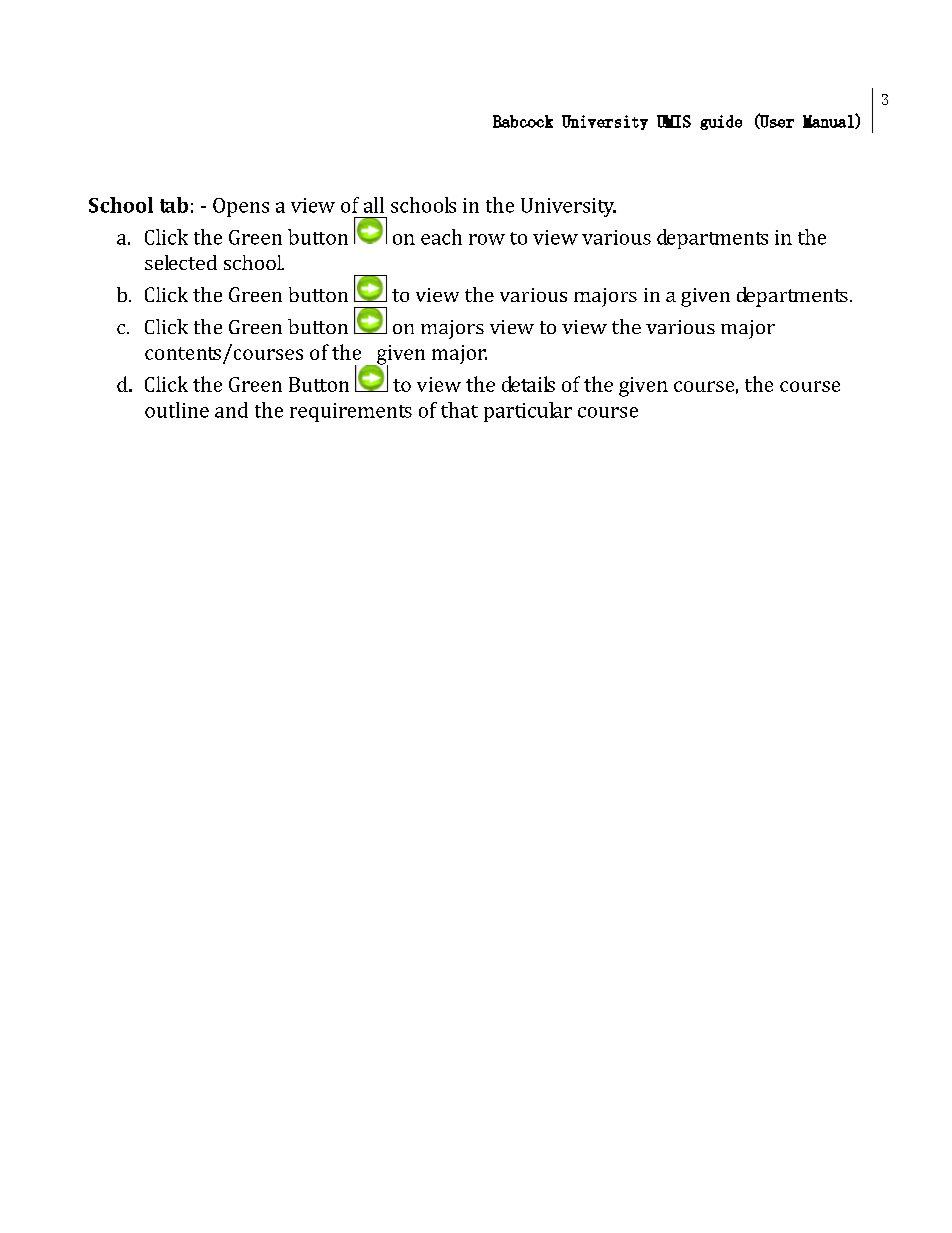 The image size is (952, 1233). What do you see at coordinates (441, 237) in the screenshot?
I see `each` at bounding box center [441, 237].
